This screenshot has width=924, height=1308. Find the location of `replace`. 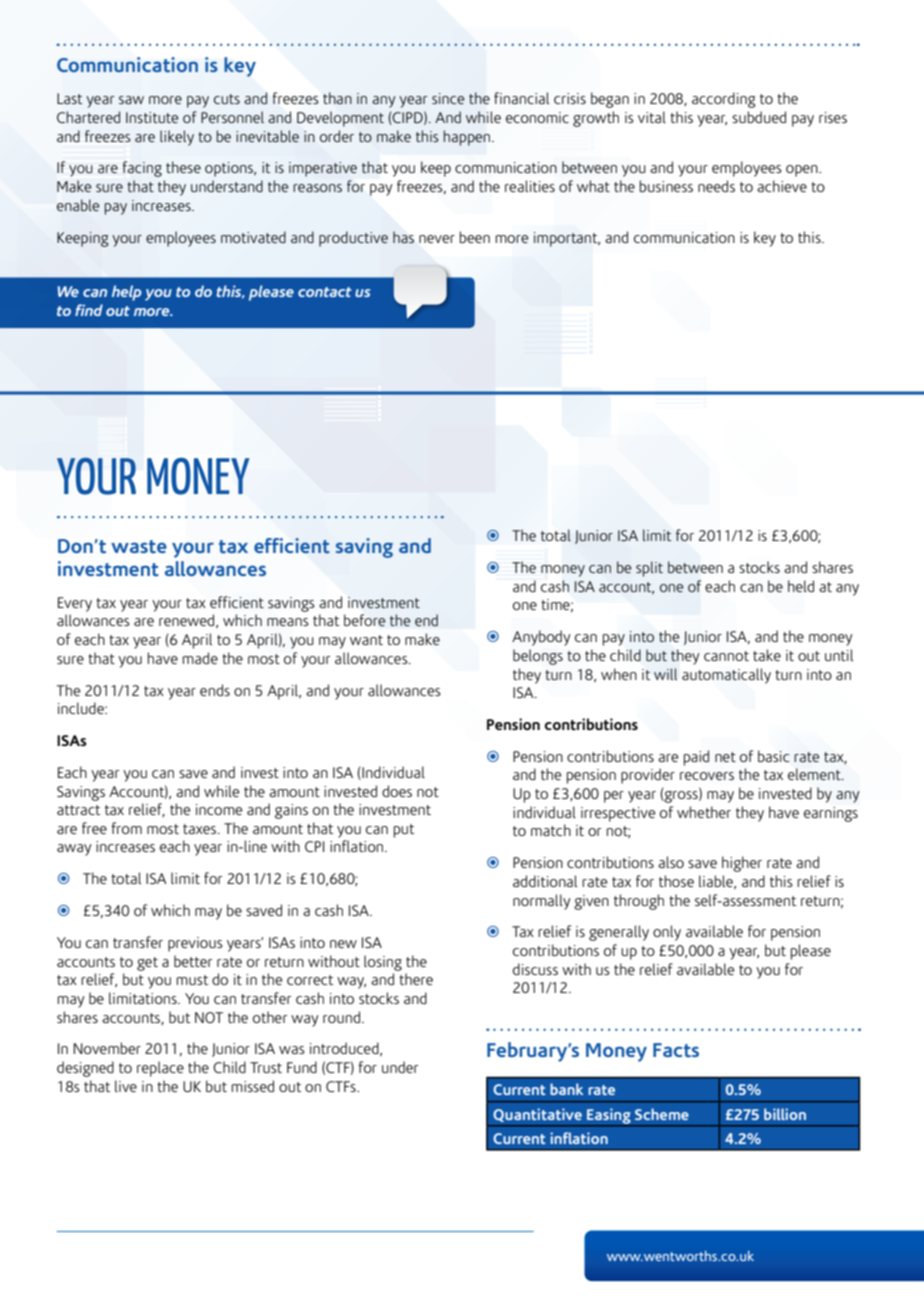

replace is located at coordinates (160, 1069).
